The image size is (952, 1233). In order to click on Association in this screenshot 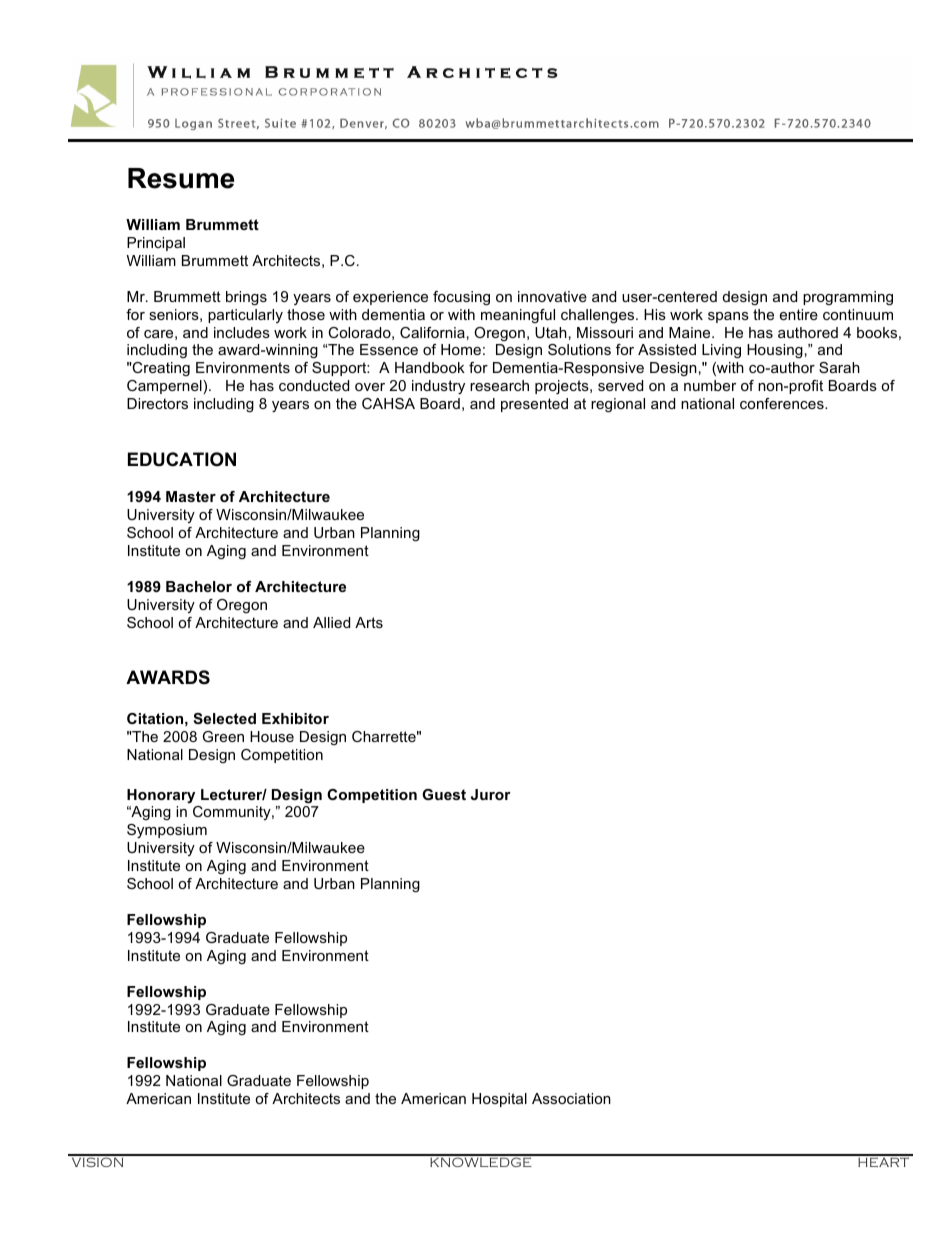, I will do `click(571, 1098)`.
